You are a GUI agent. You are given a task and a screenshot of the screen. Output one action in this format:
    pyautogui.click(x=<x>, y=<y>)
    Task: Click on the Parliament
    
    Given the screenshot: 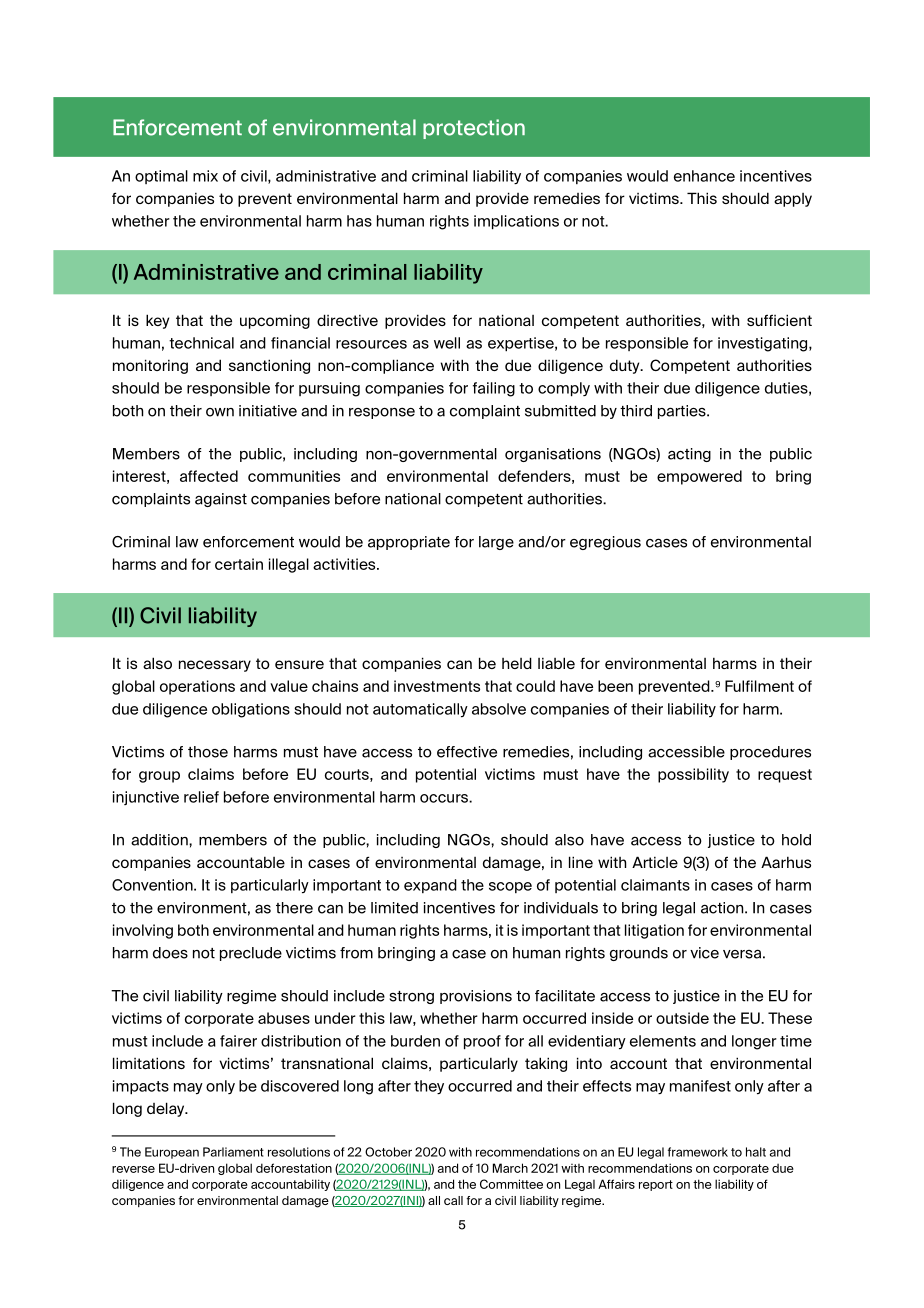 What is the action you would take?
    pyautogui.click(x=233, y=1152)
